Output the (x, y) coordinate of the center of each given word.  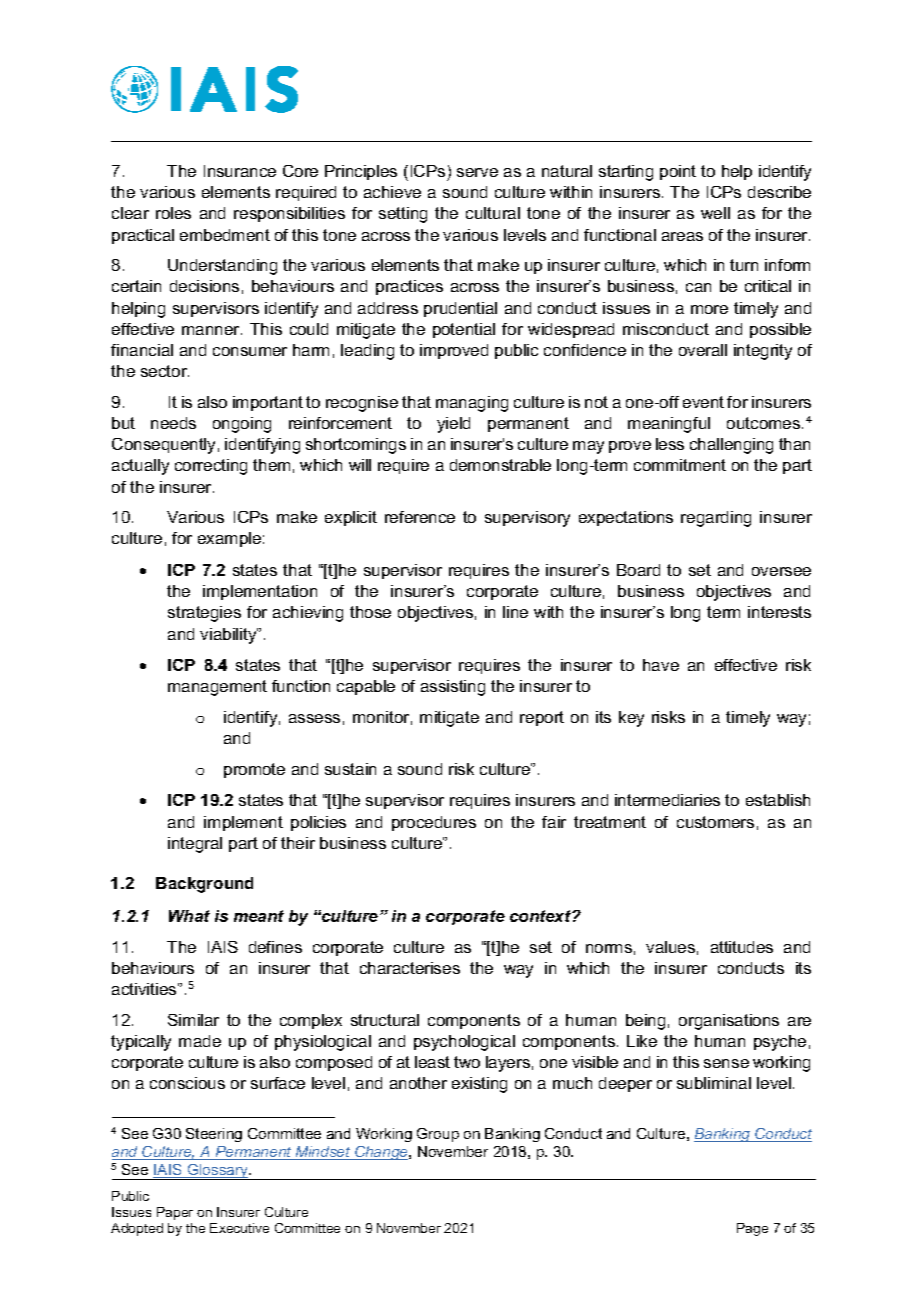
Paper (175, 1213)
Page (752, 1229)
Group (438, 1135)
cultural (493, 213)
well (715, 213)
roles (173, 213)
